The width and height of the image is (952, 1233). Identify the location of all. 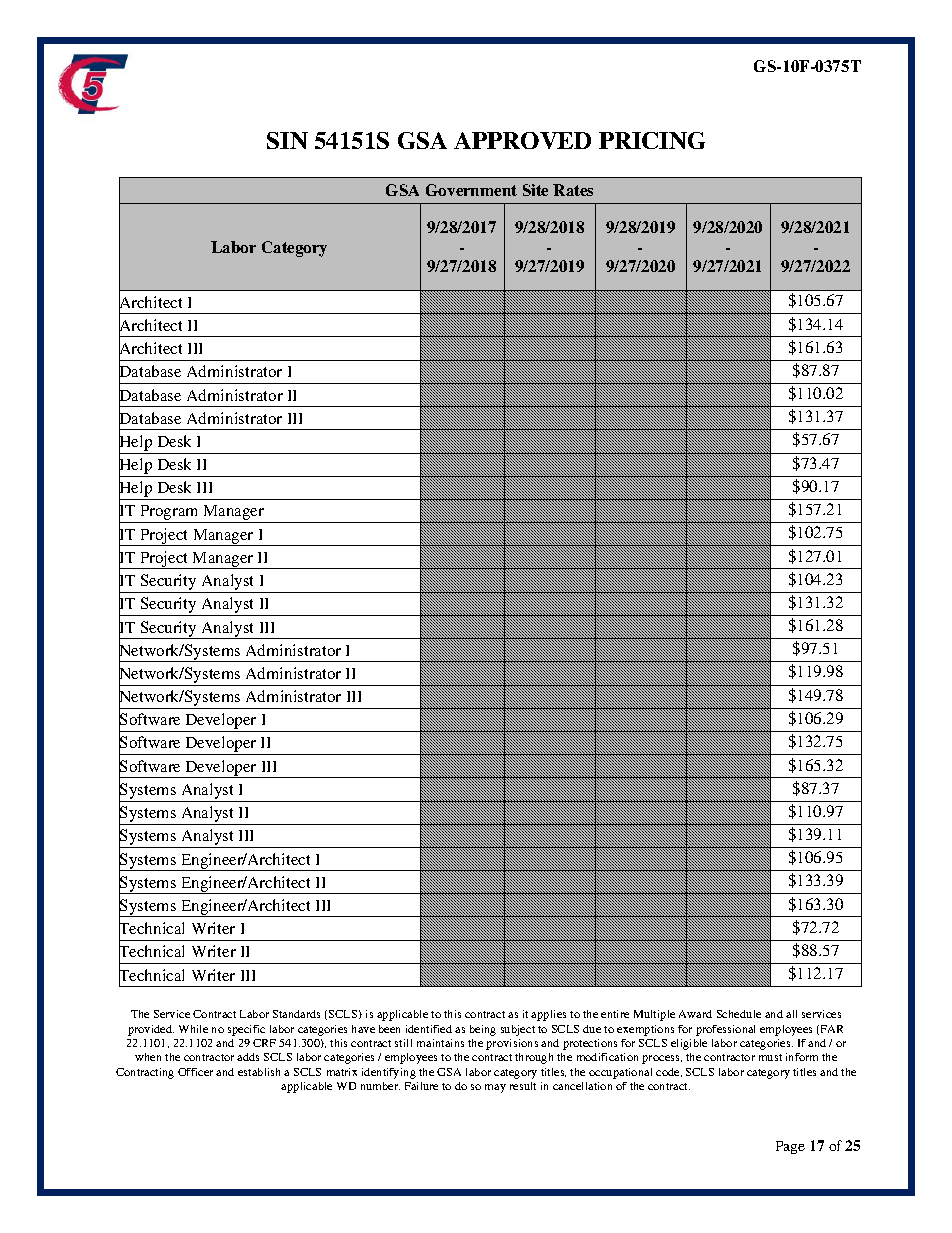
(791, 1014).
